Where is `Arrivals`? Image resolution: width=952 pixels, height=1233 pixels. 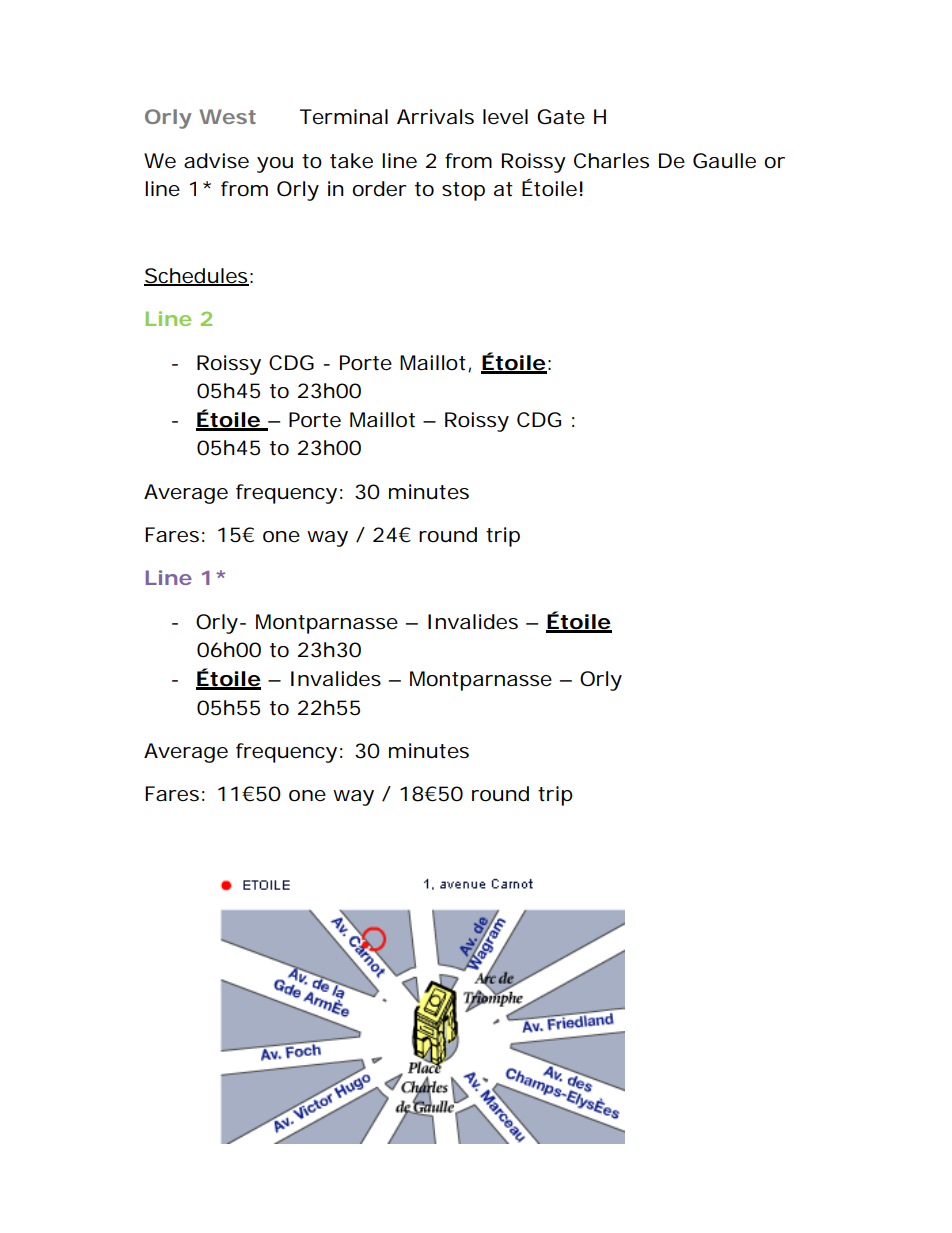 Arrivals is located at coordinates (435, 117).
